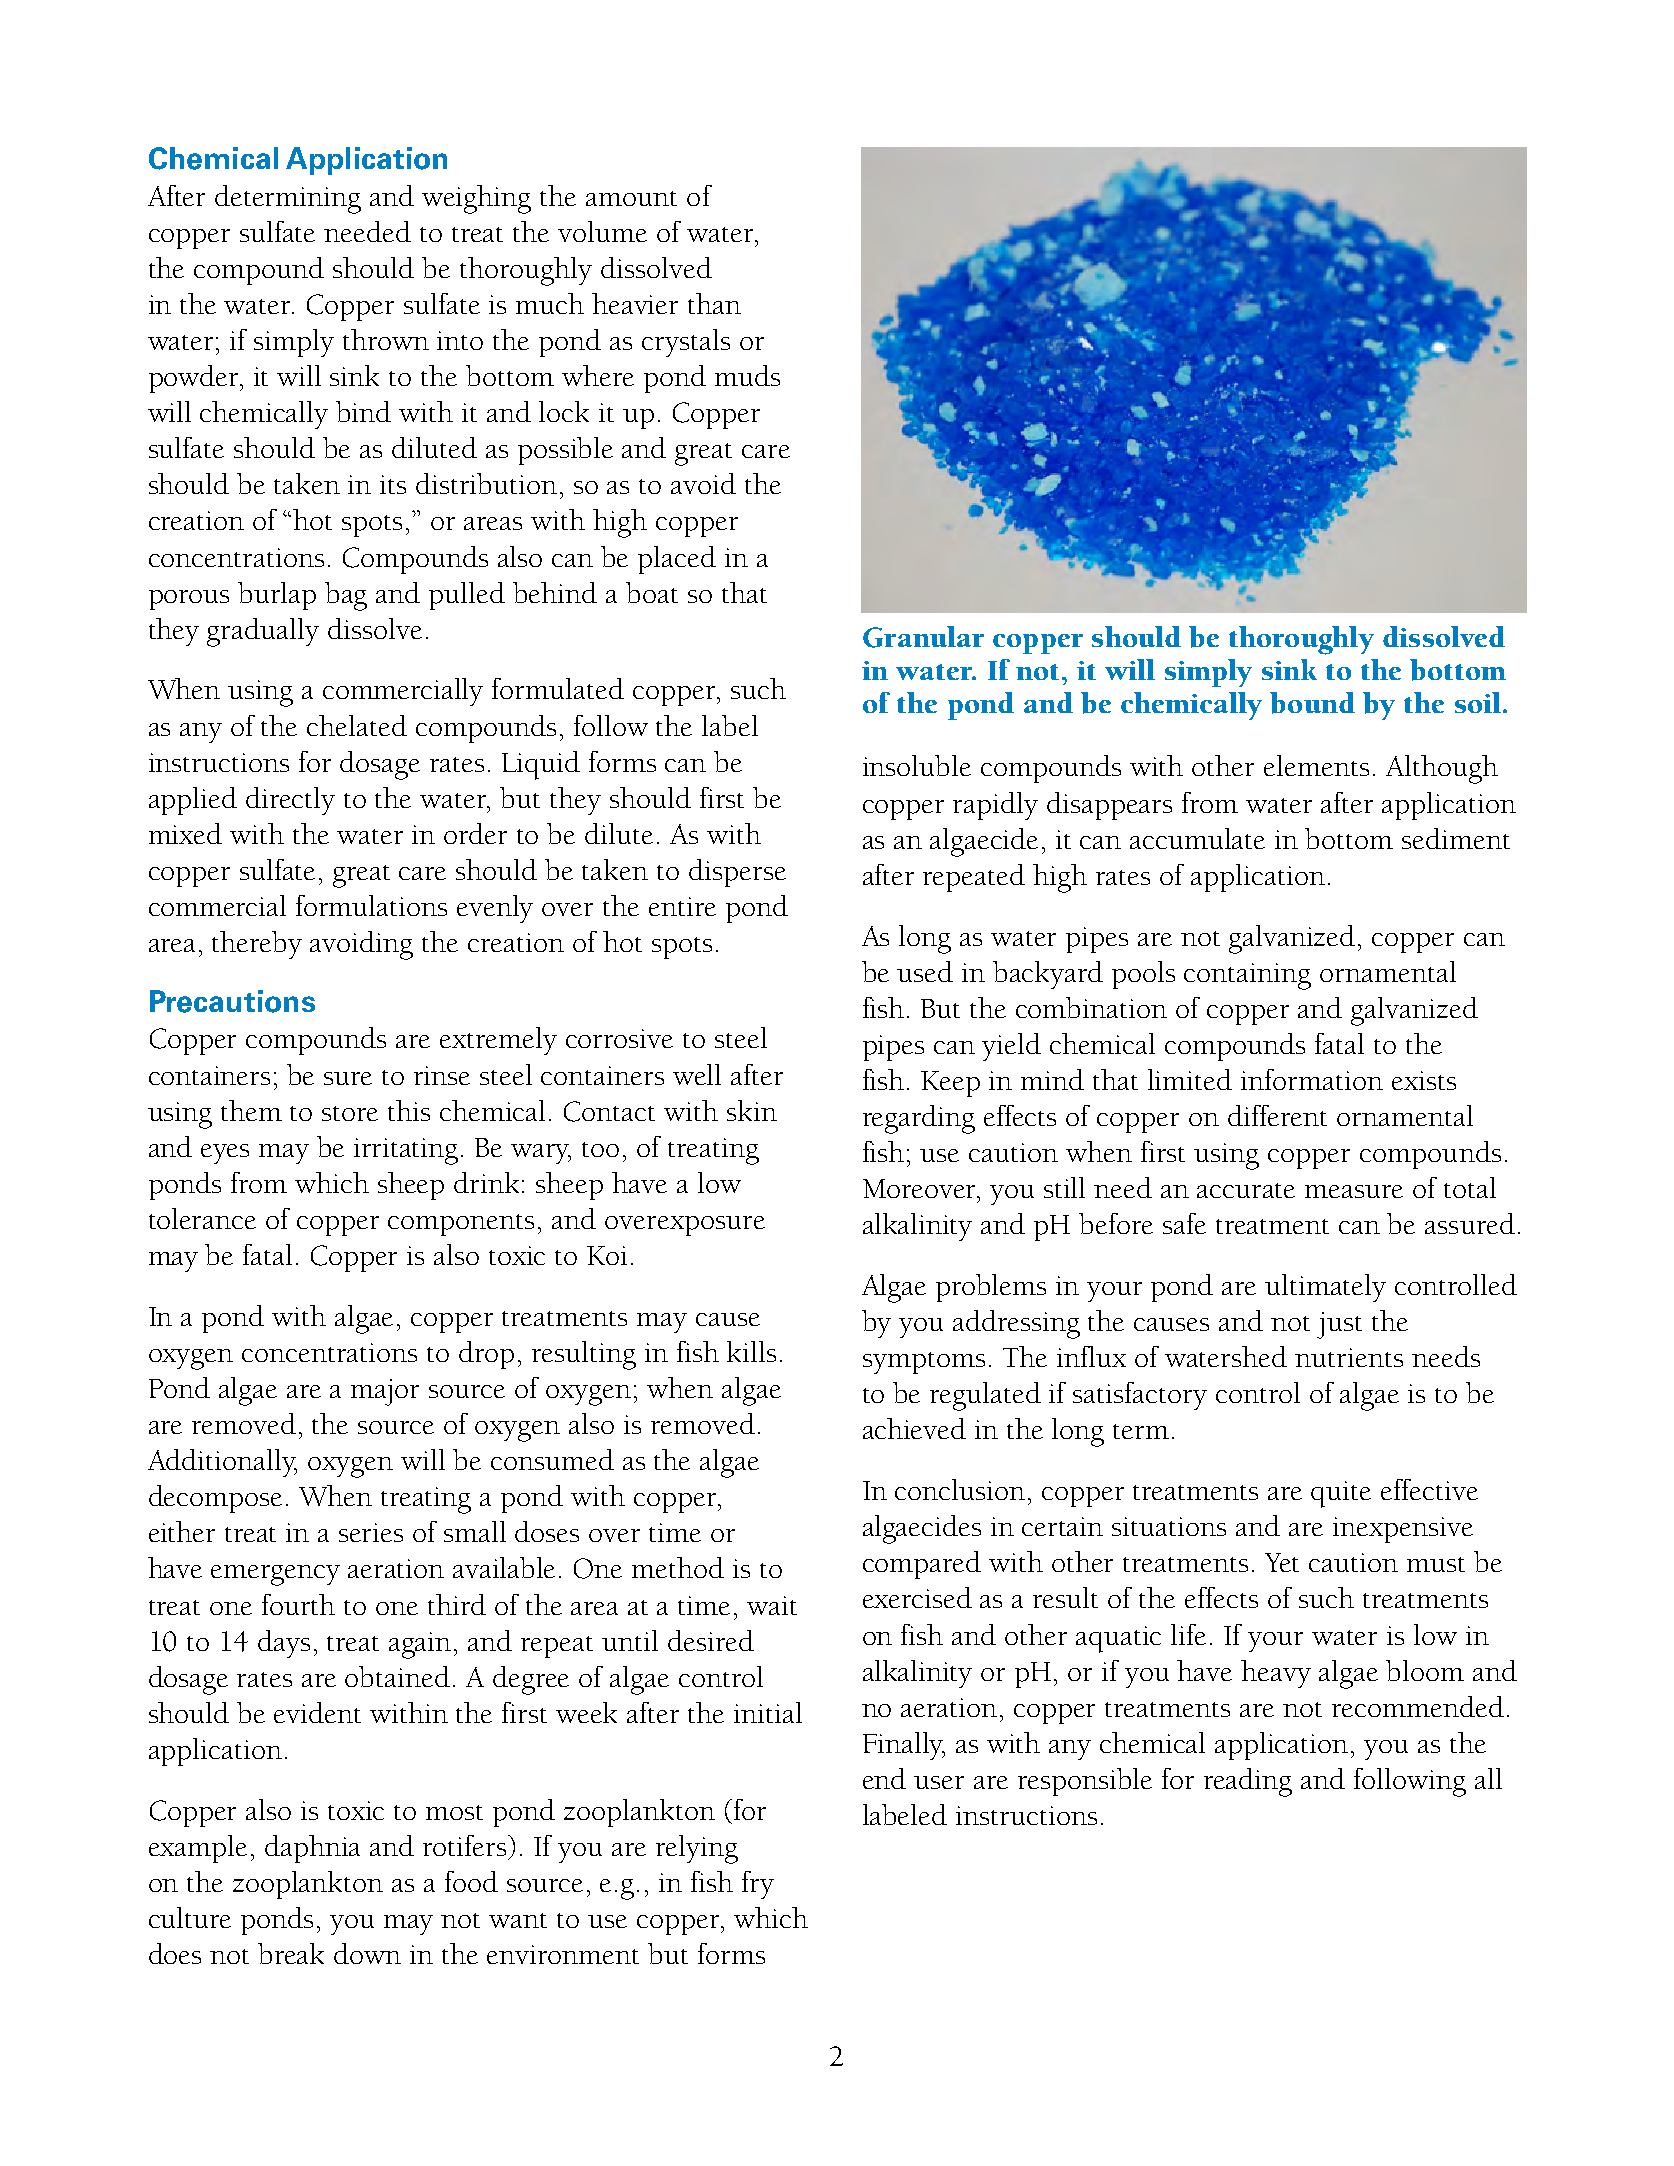 The height and width of the image is (2166, 1674). I want to click on than, so click(714, 303).
